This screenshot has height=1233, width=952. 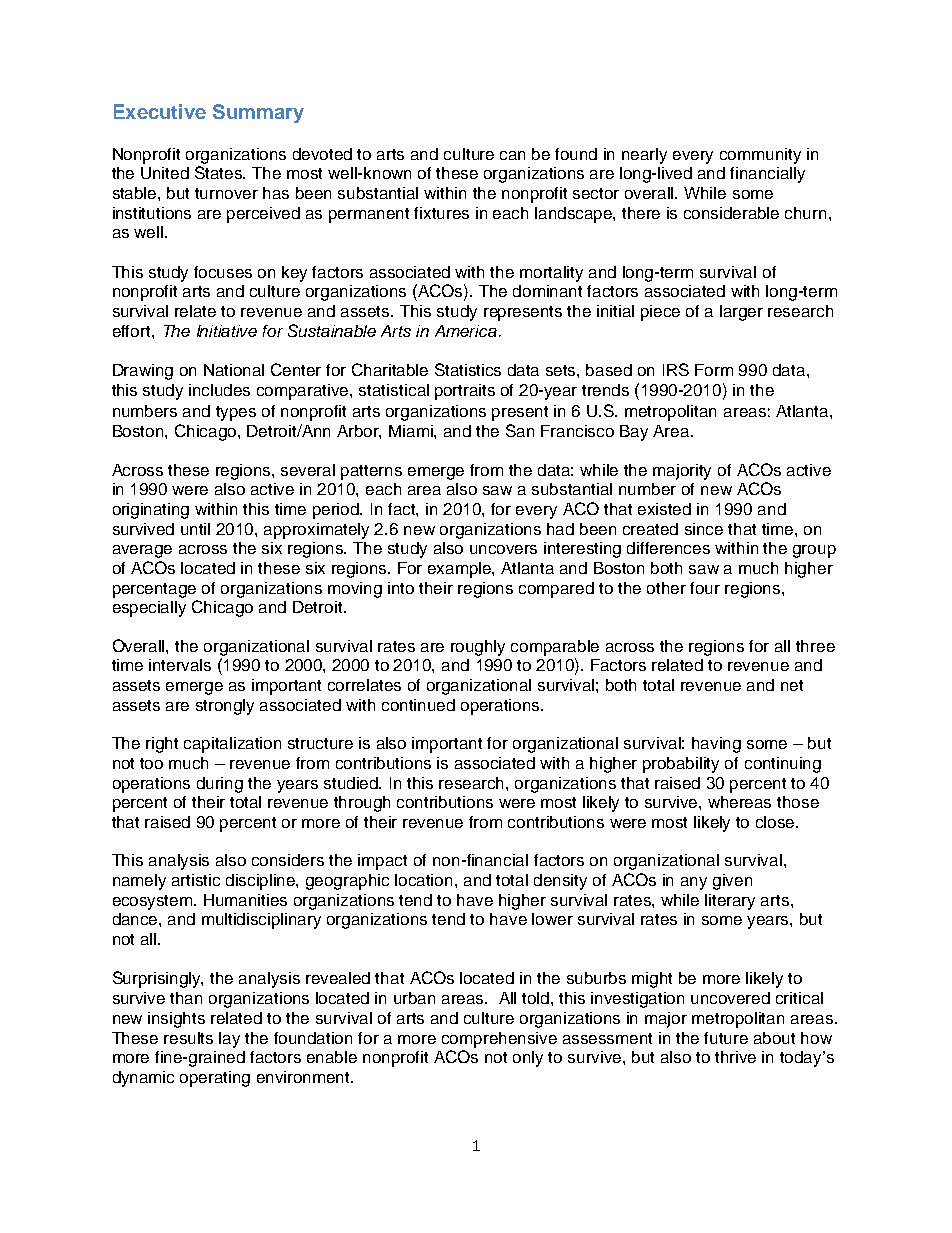 What do you see at coordinates (705, 588) in the screenshot?
I see `four` at bounding box center [705, 588].
